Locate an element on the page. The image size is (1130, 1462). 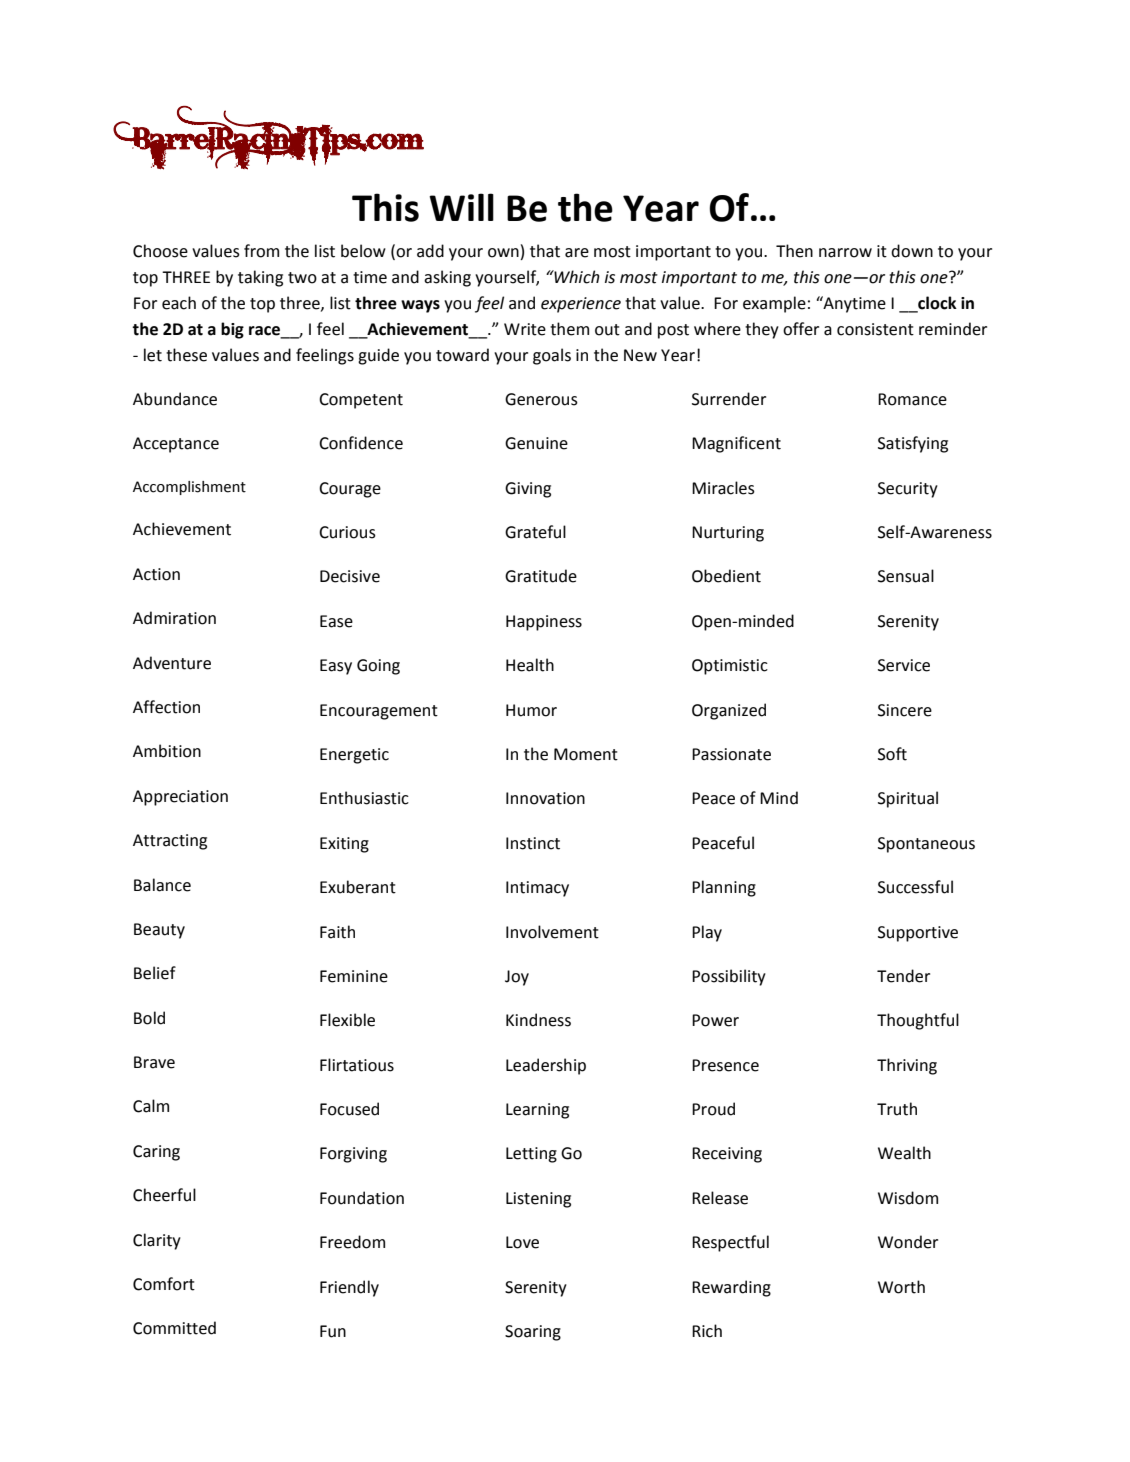
Innovation is located at coordinates (545, 798).
